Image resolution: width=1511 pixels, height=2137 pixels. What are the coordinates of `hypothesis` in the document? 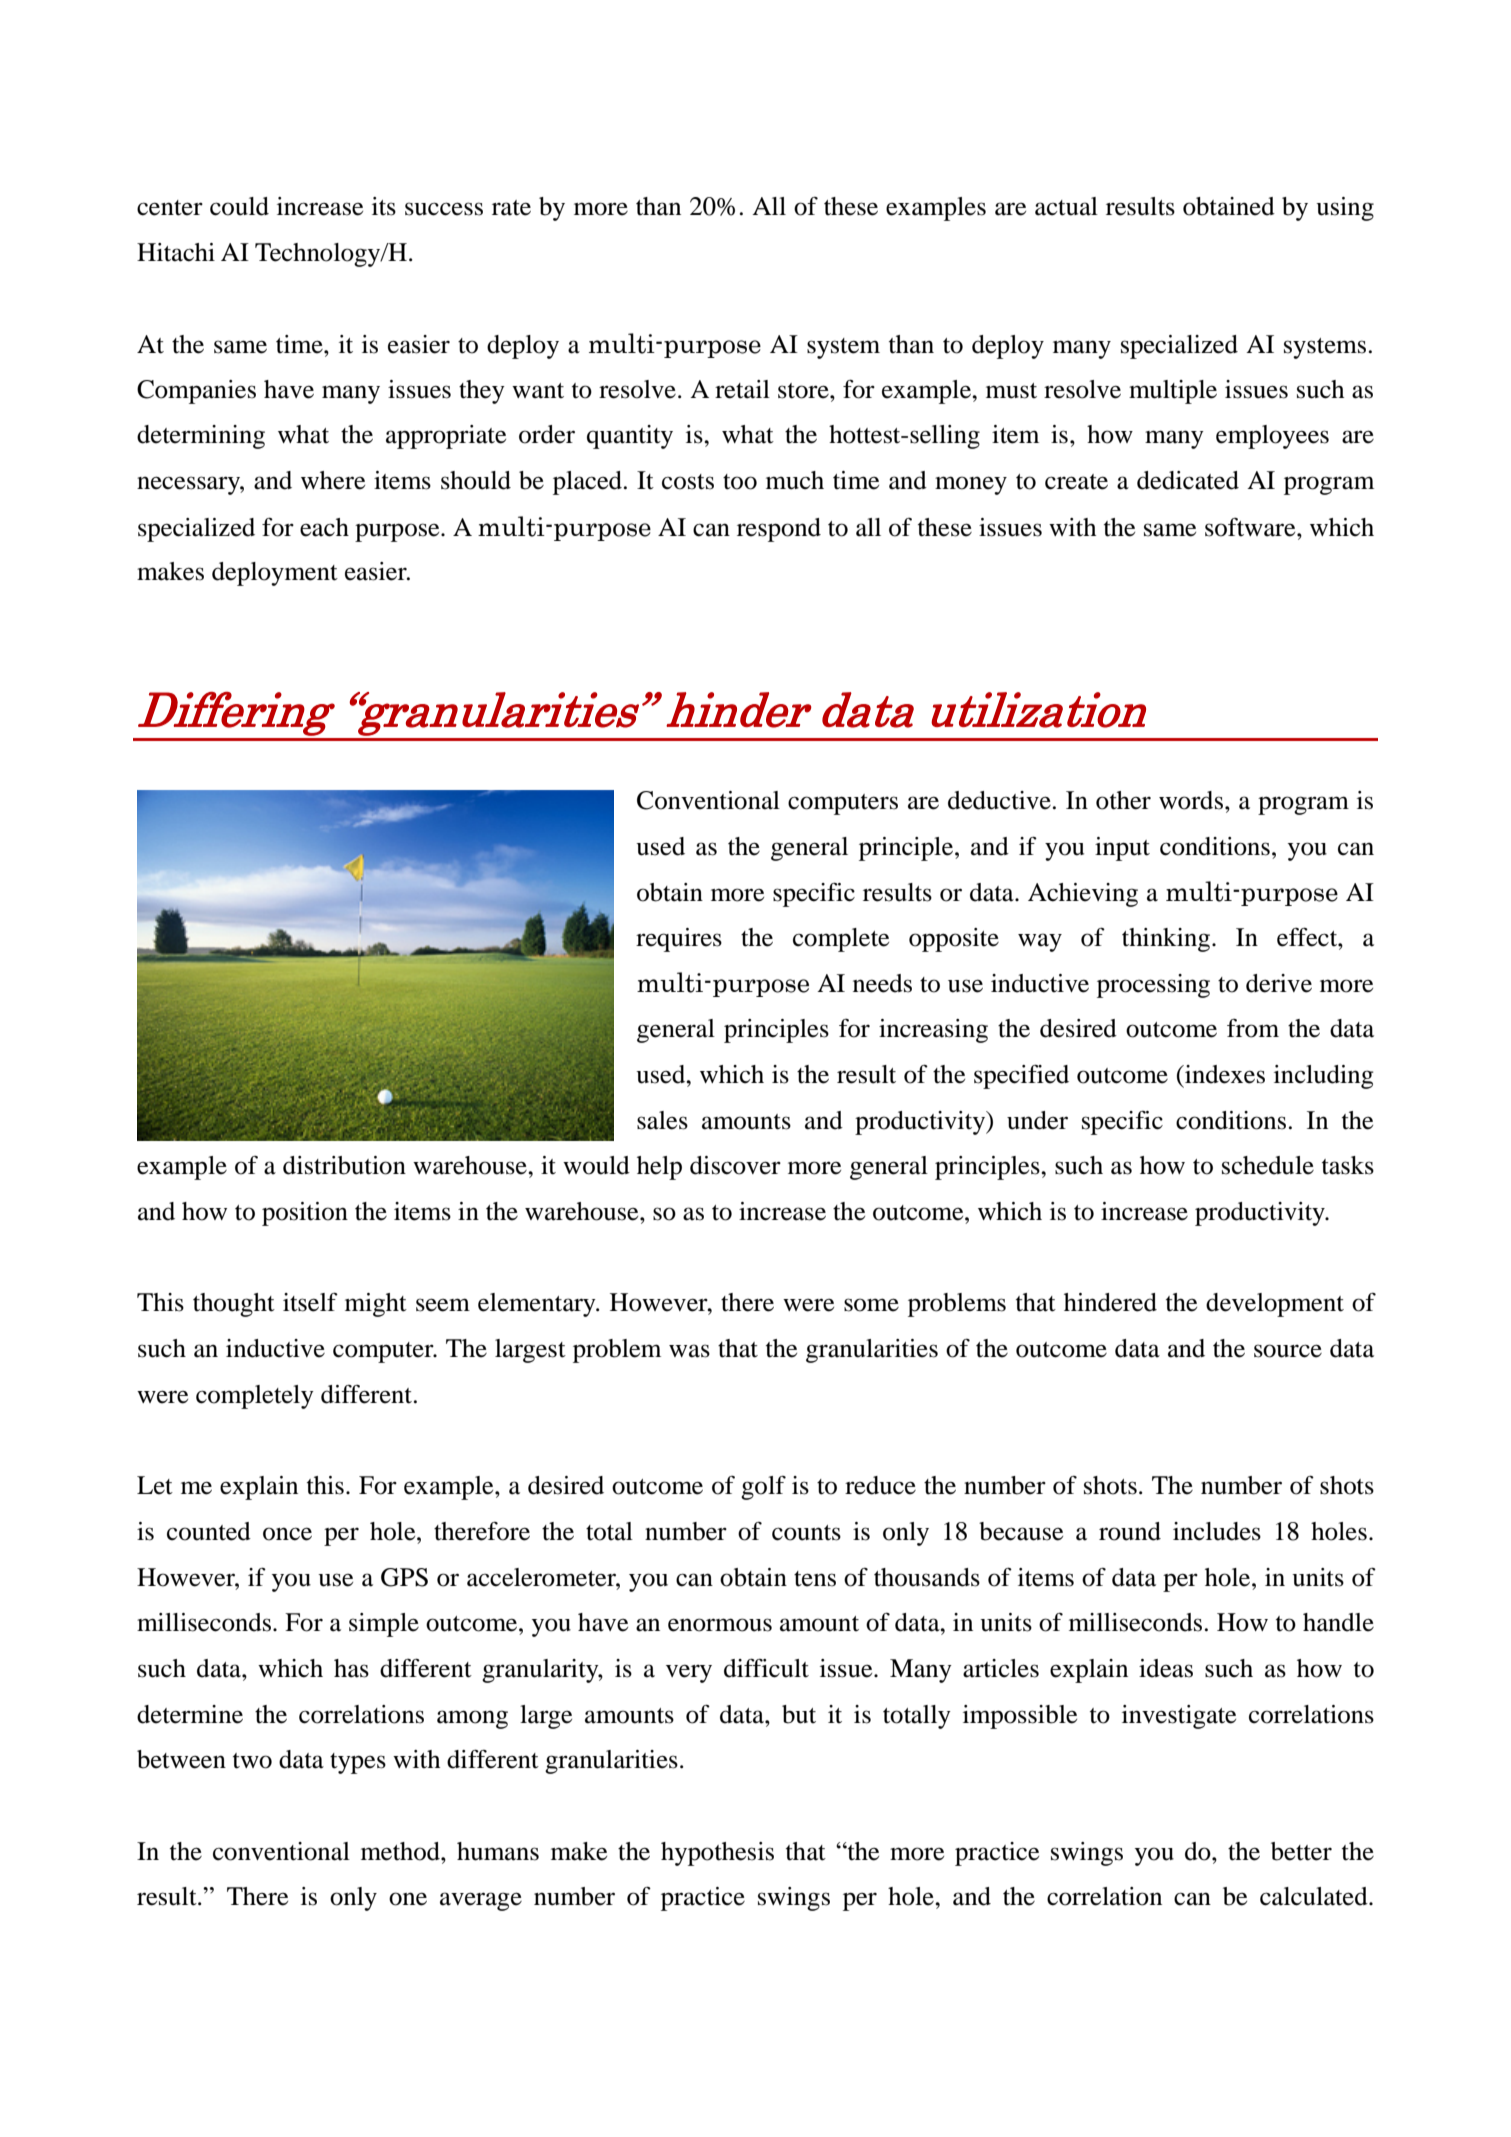 It's located at (717, 1854).
